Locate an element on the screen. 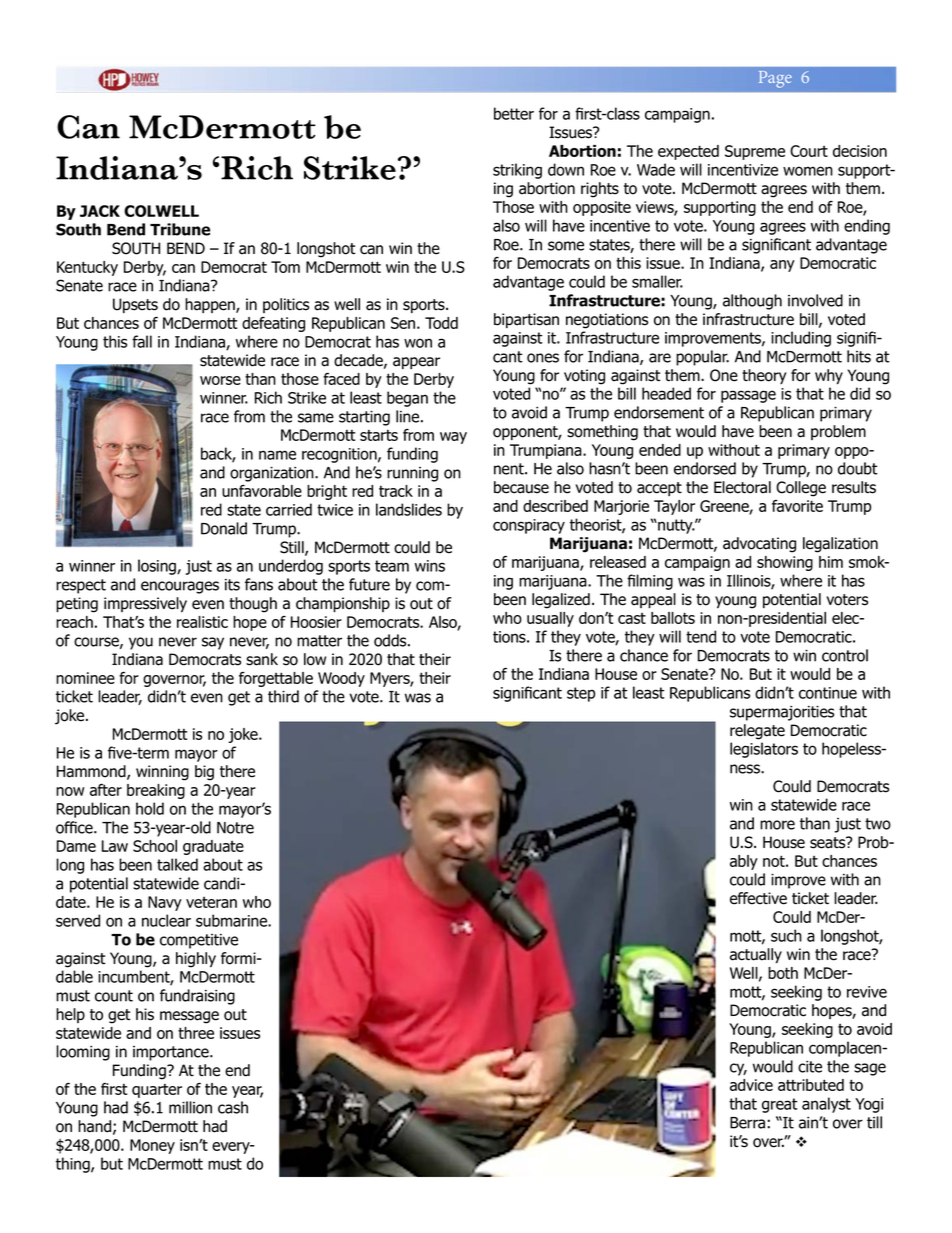 This screenshot has width=952, height=1233. million is located at coordinates (190, 1107).
